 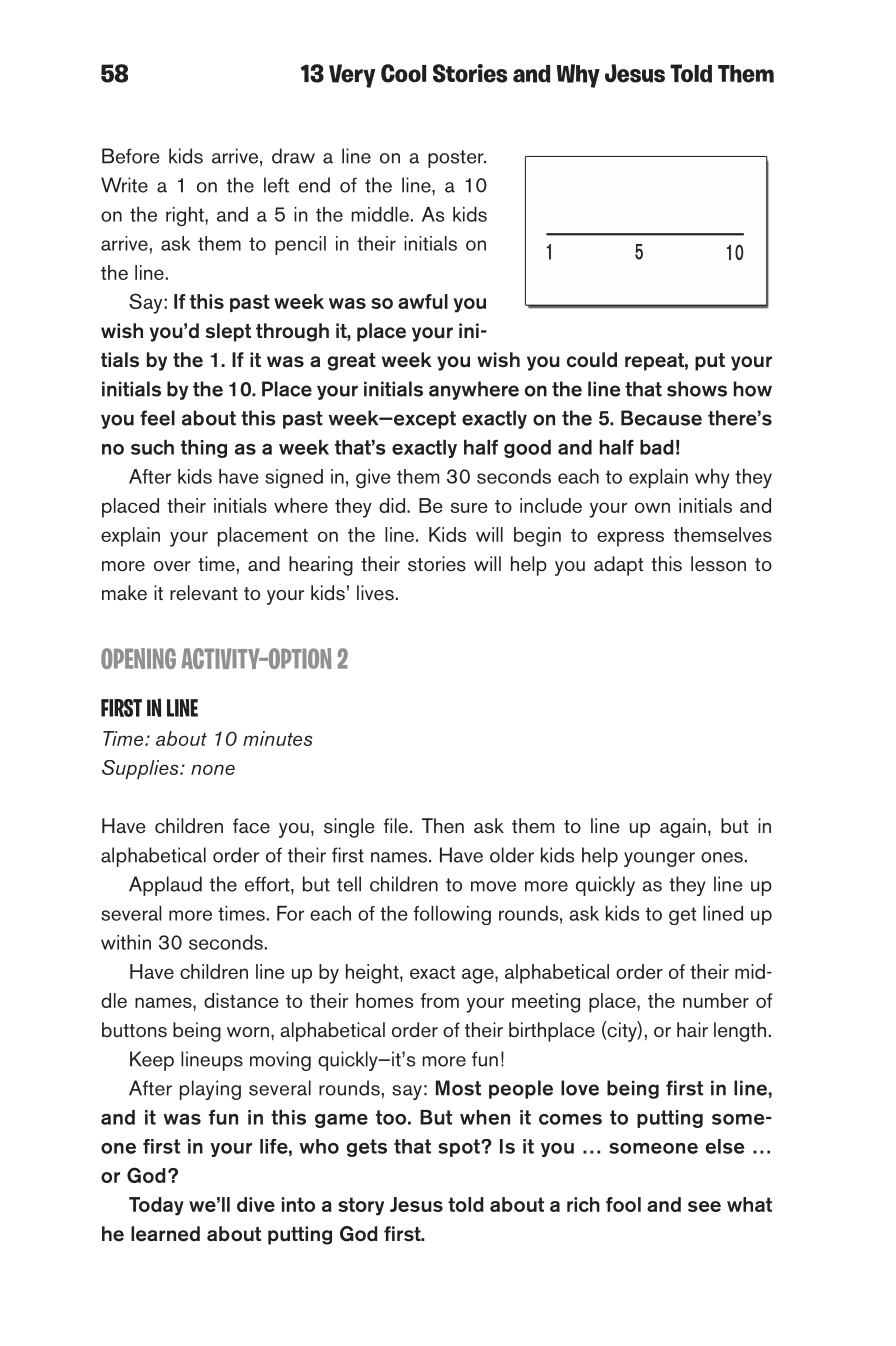 I want to click on right, so click(x=186, y=217).
